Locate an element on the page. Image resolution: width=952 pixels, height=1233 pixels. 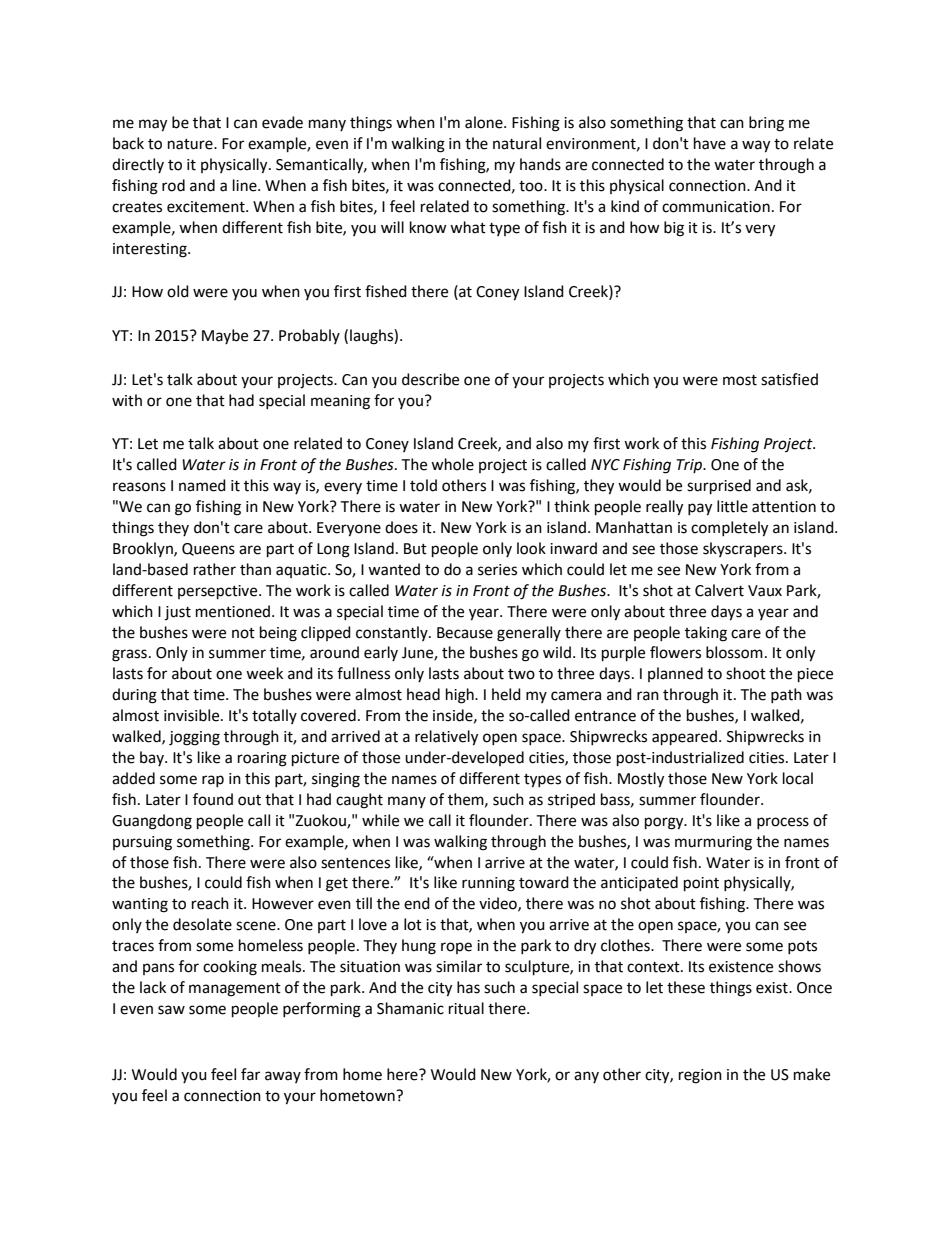
relatively is located at coordinates (446, 738).
